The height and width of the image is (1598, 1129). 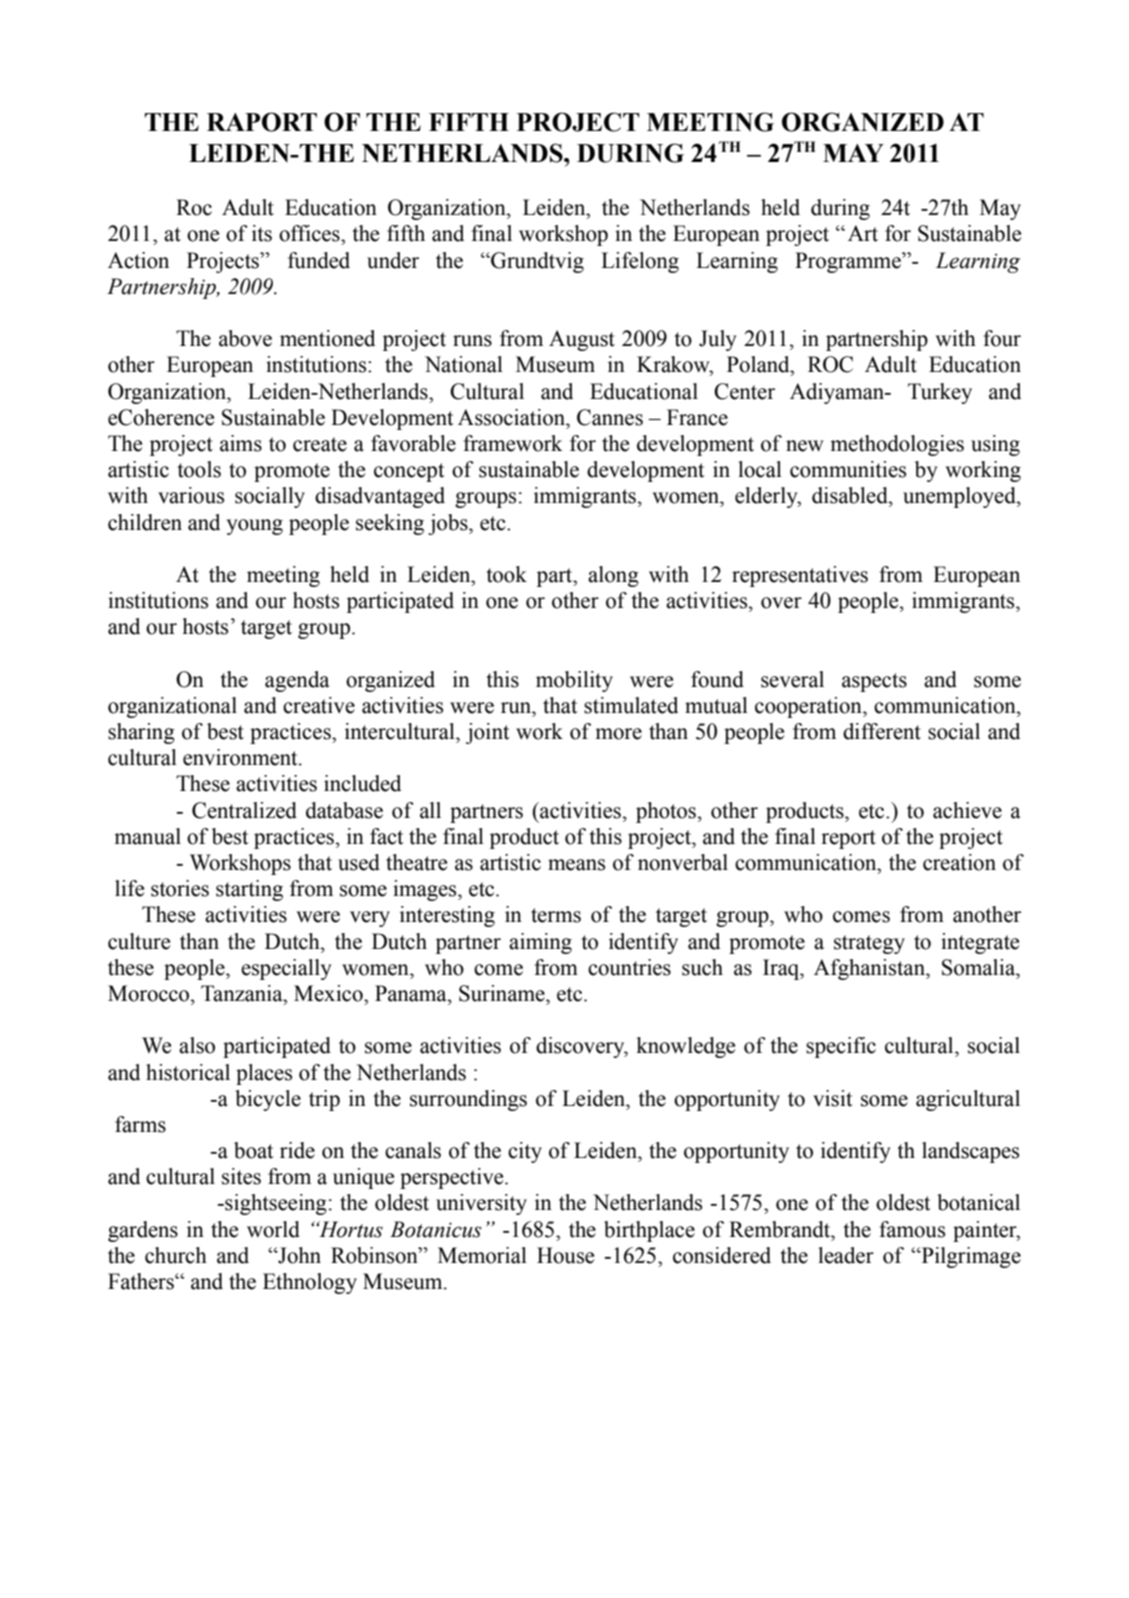 What do you see at coordinates (262, 233) in the image?
I see `its` at bounding box center [262, 233].
